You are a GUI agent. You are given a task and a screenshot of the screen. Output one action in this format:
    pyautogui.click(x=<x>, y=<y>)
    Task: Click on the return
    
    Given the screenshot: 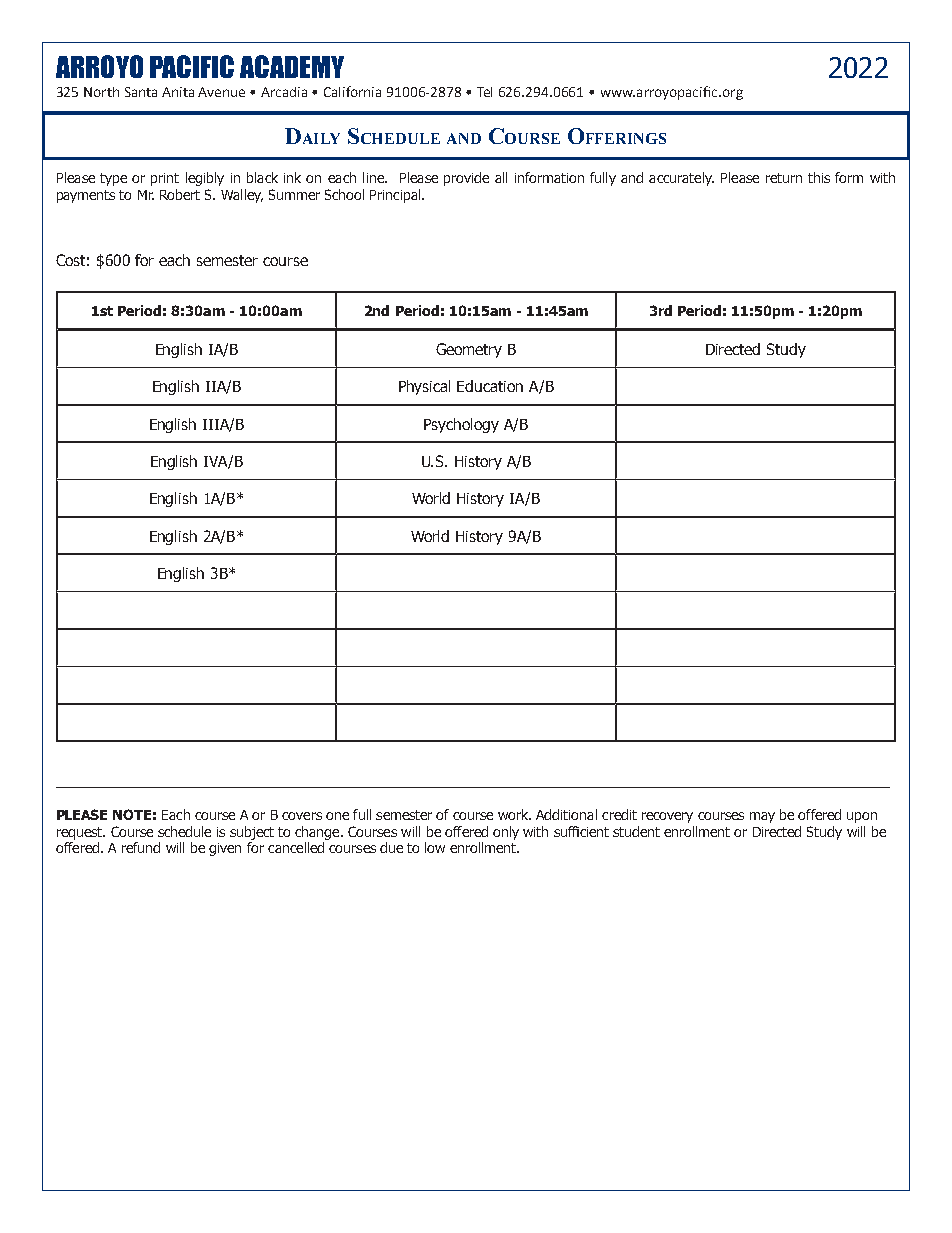 What is the action you would take?
    pyautogui.click(x=784, y=178)
